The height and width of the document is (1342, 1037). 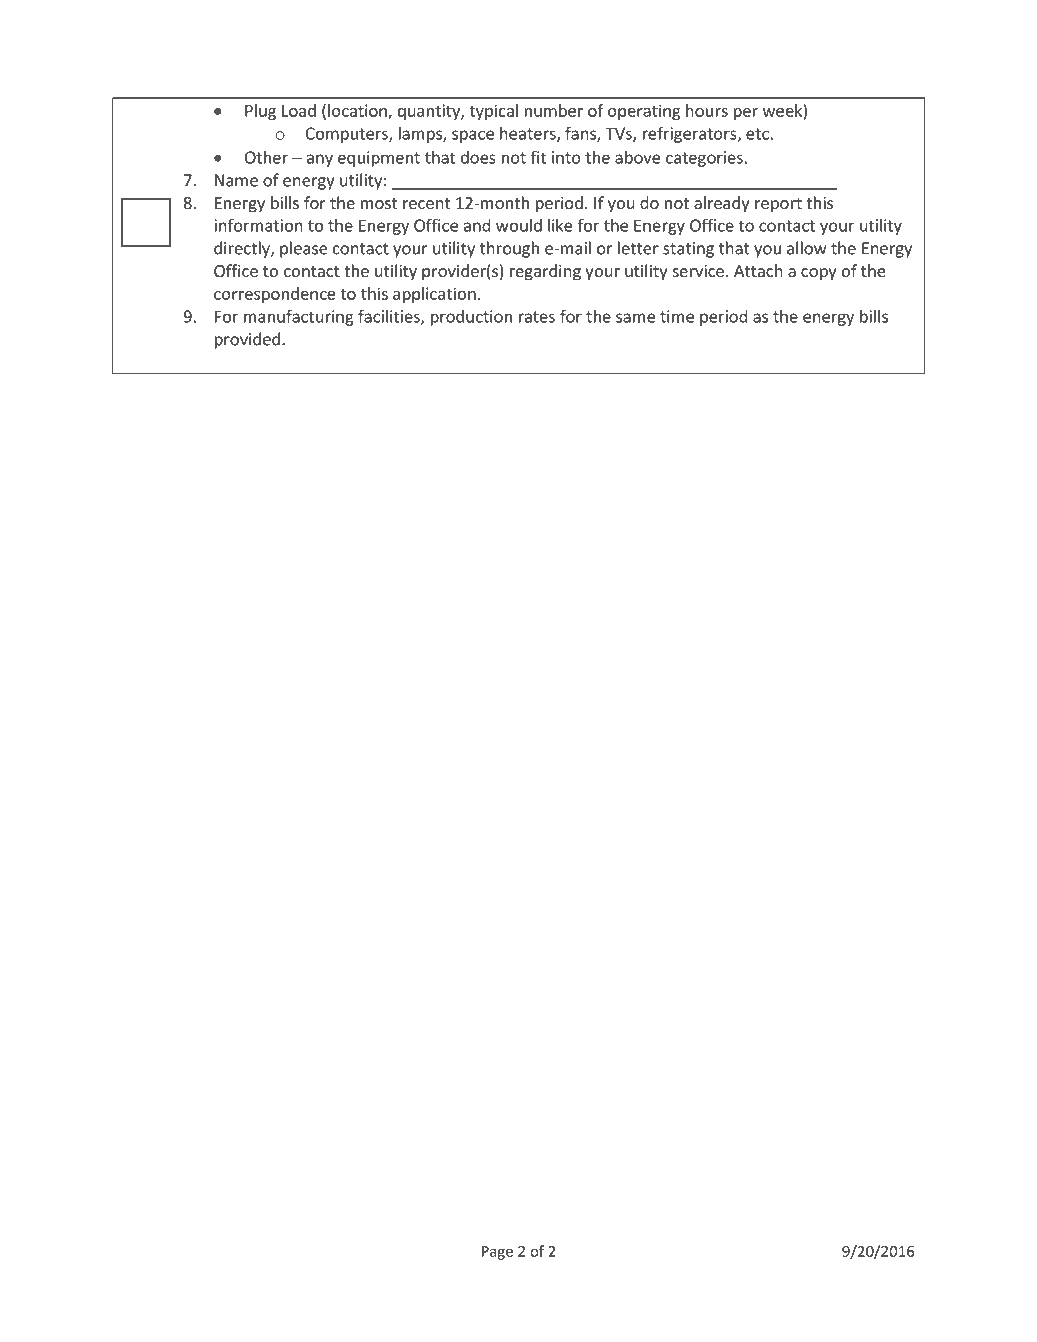 What do you see at coordinates (471, 318) in the document?
I see `production` at bounding box center [471, 318].
